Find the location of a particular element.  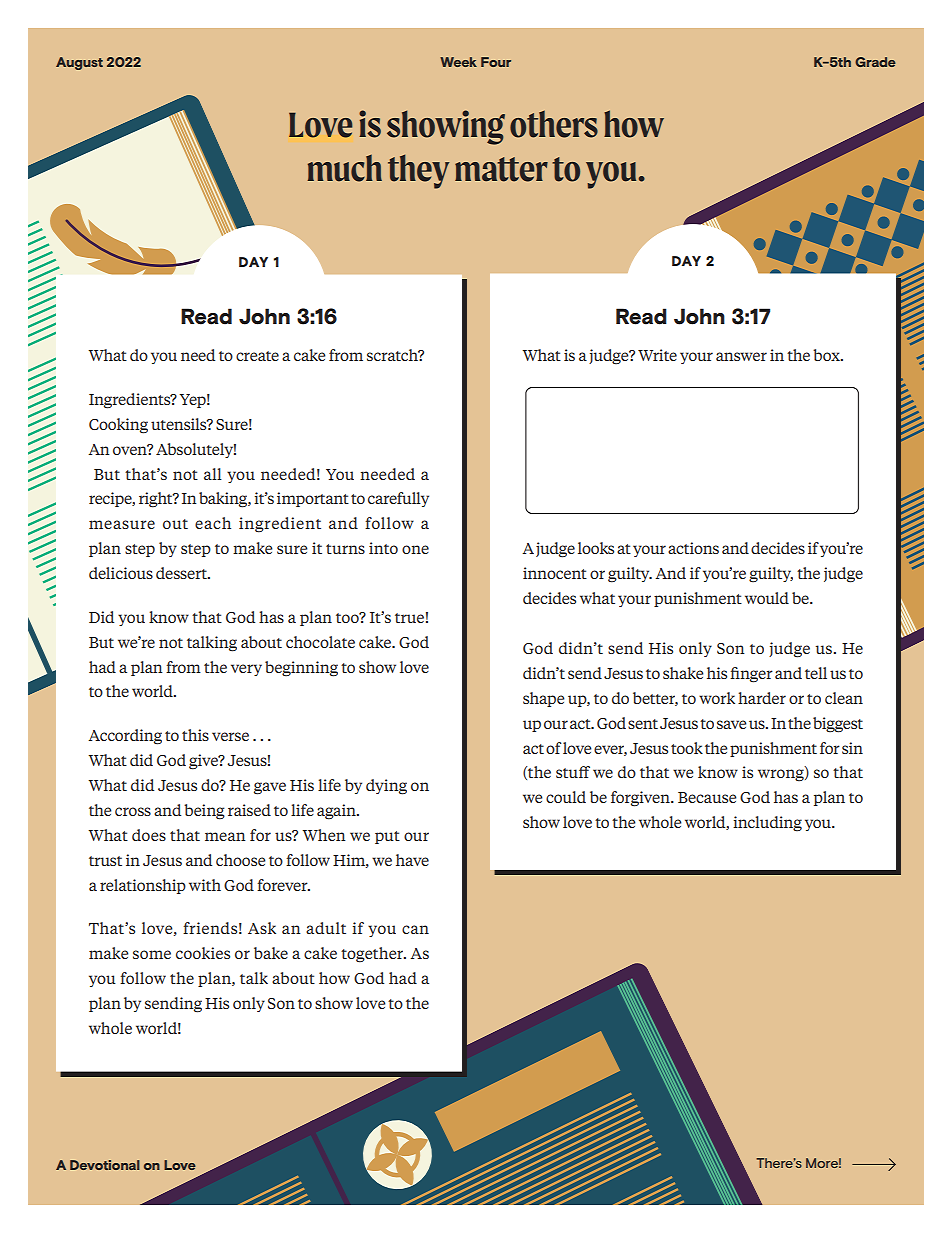

together is located at coordinates (373, 955).
